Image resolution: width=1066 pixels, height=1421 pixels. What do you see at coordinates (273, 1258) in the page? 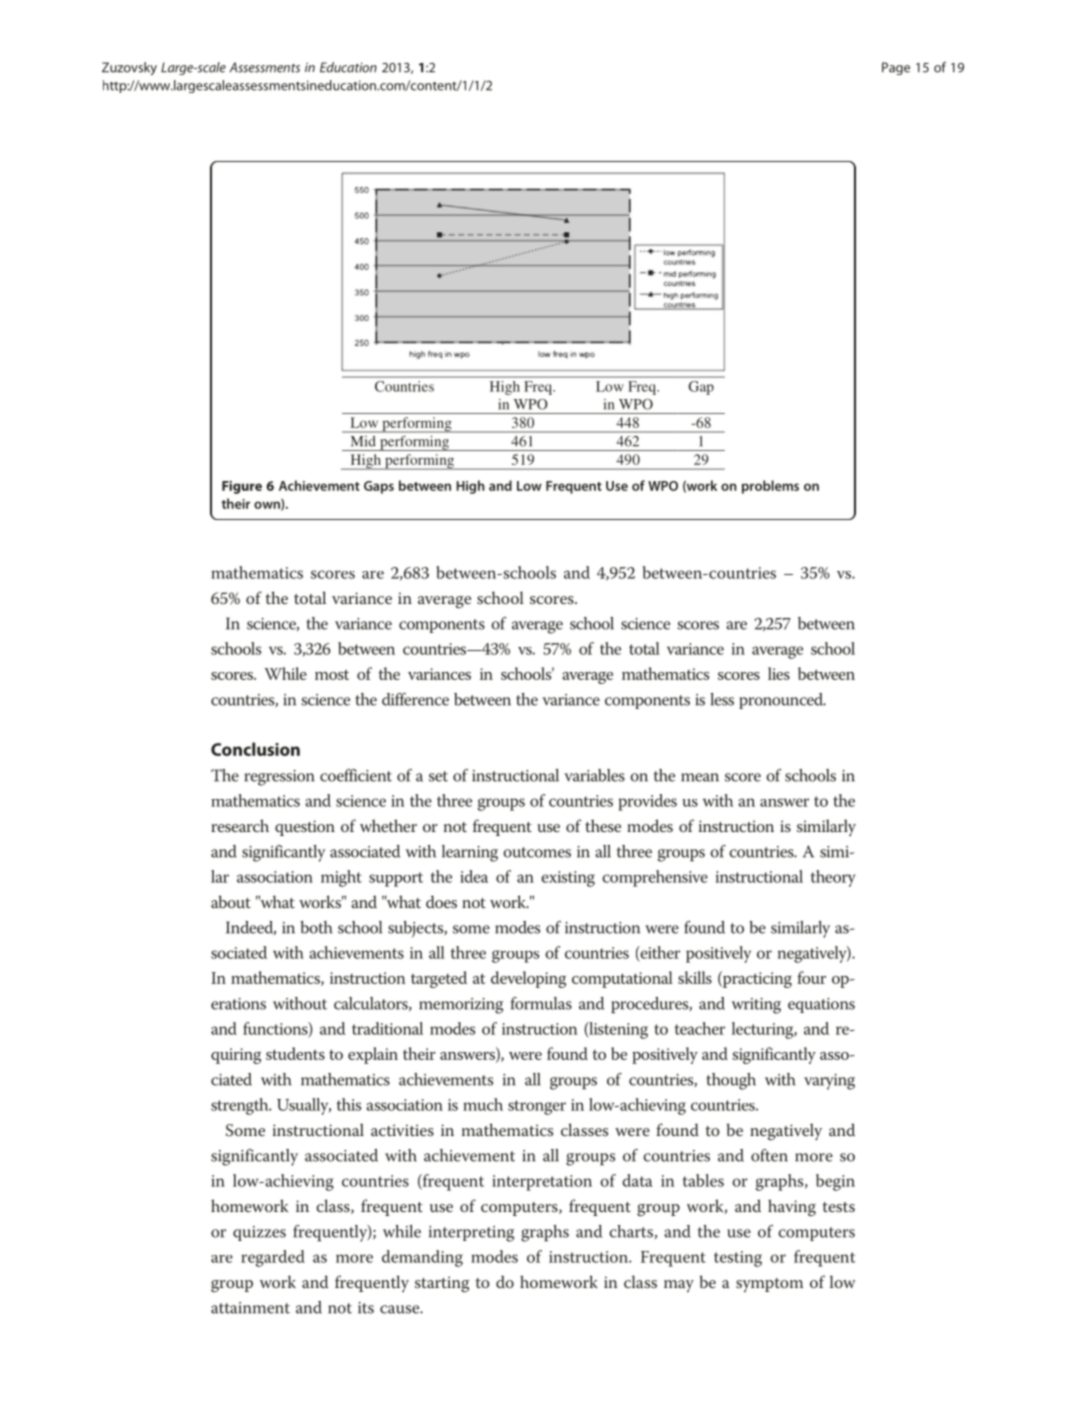
I see `regarded` at bounding box center [273, 1258].
